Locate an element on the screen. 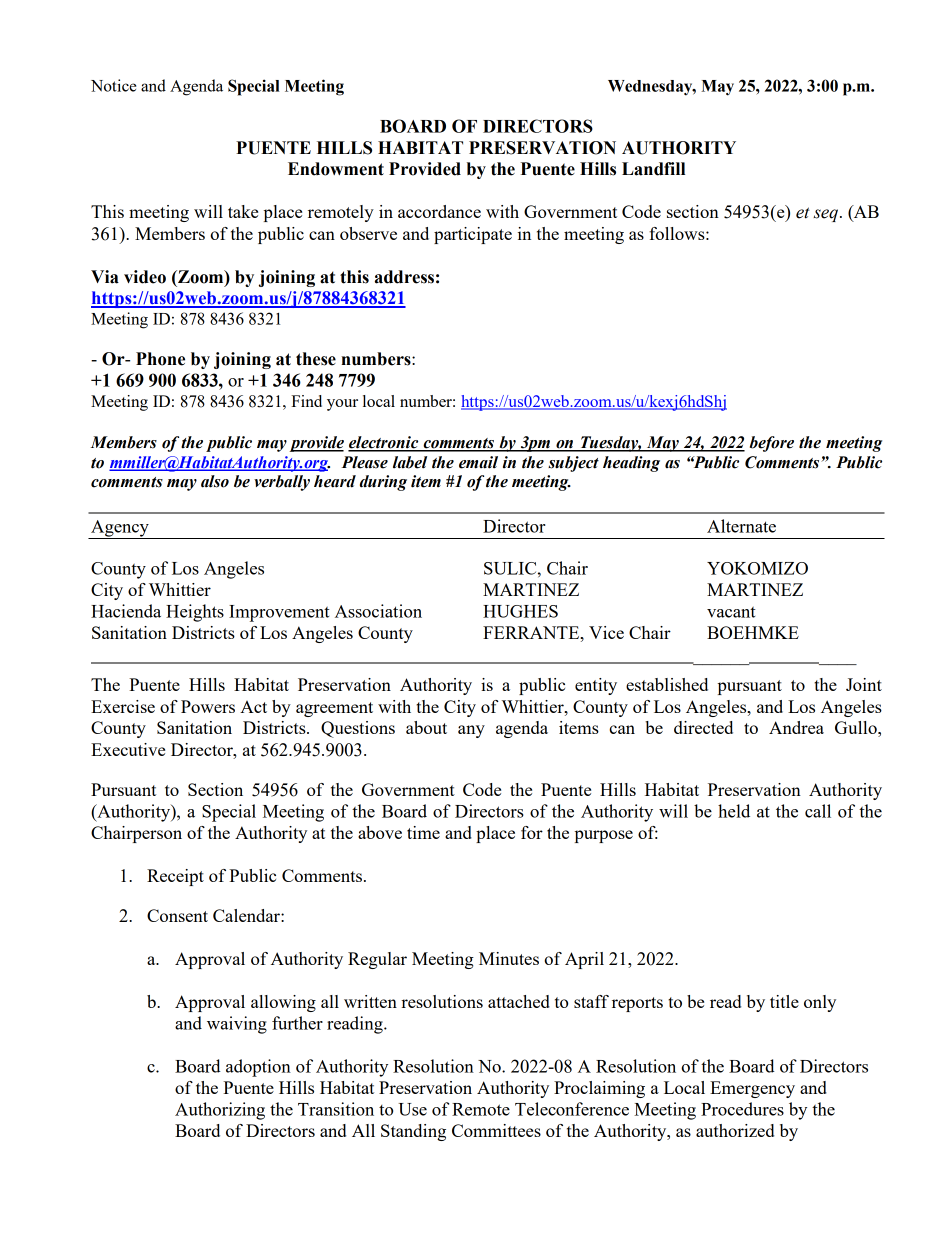  Alternate is located at coordinates (741, 526).
